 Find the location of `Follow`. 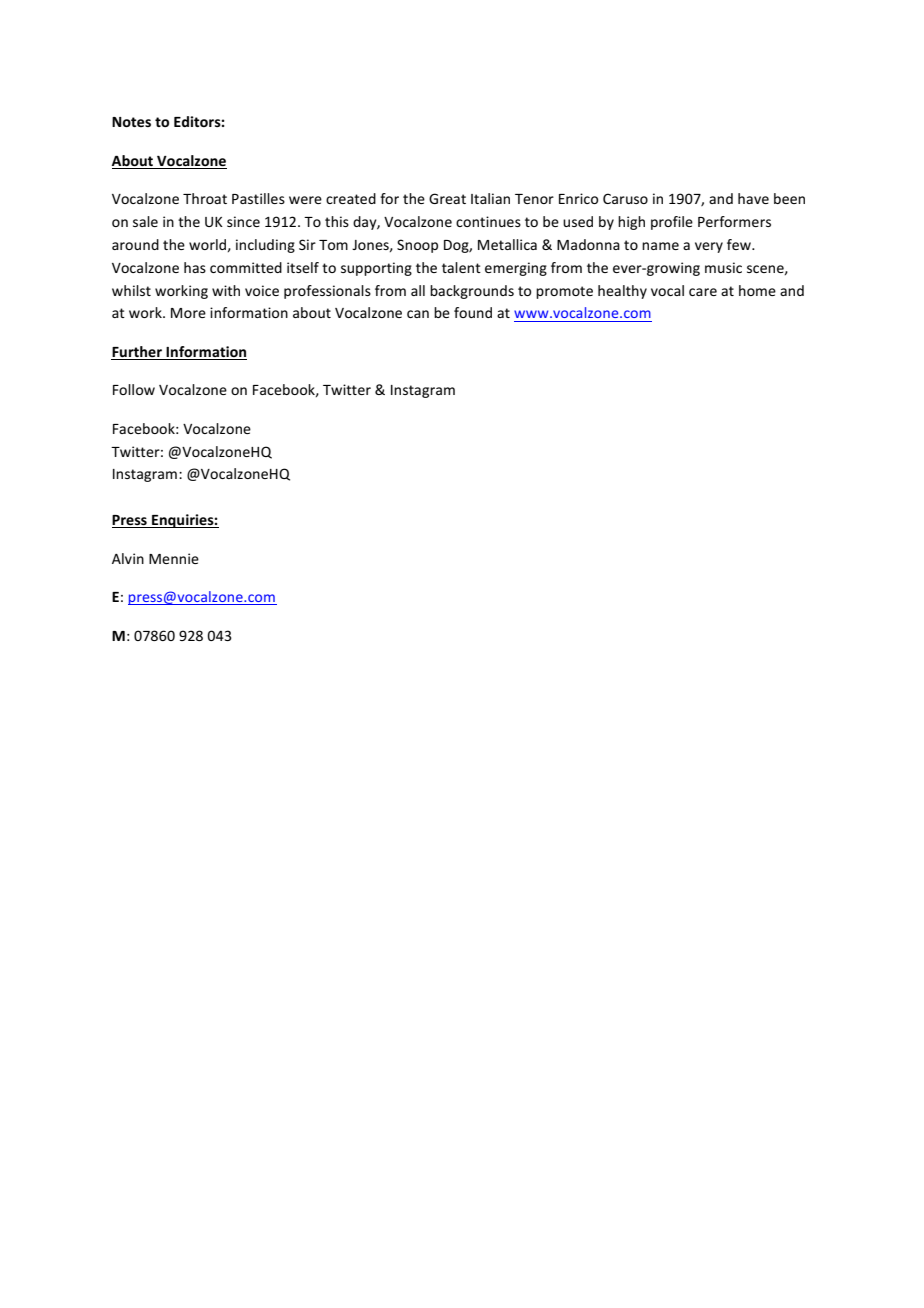

Follow is located at coordinates (134, 389).
